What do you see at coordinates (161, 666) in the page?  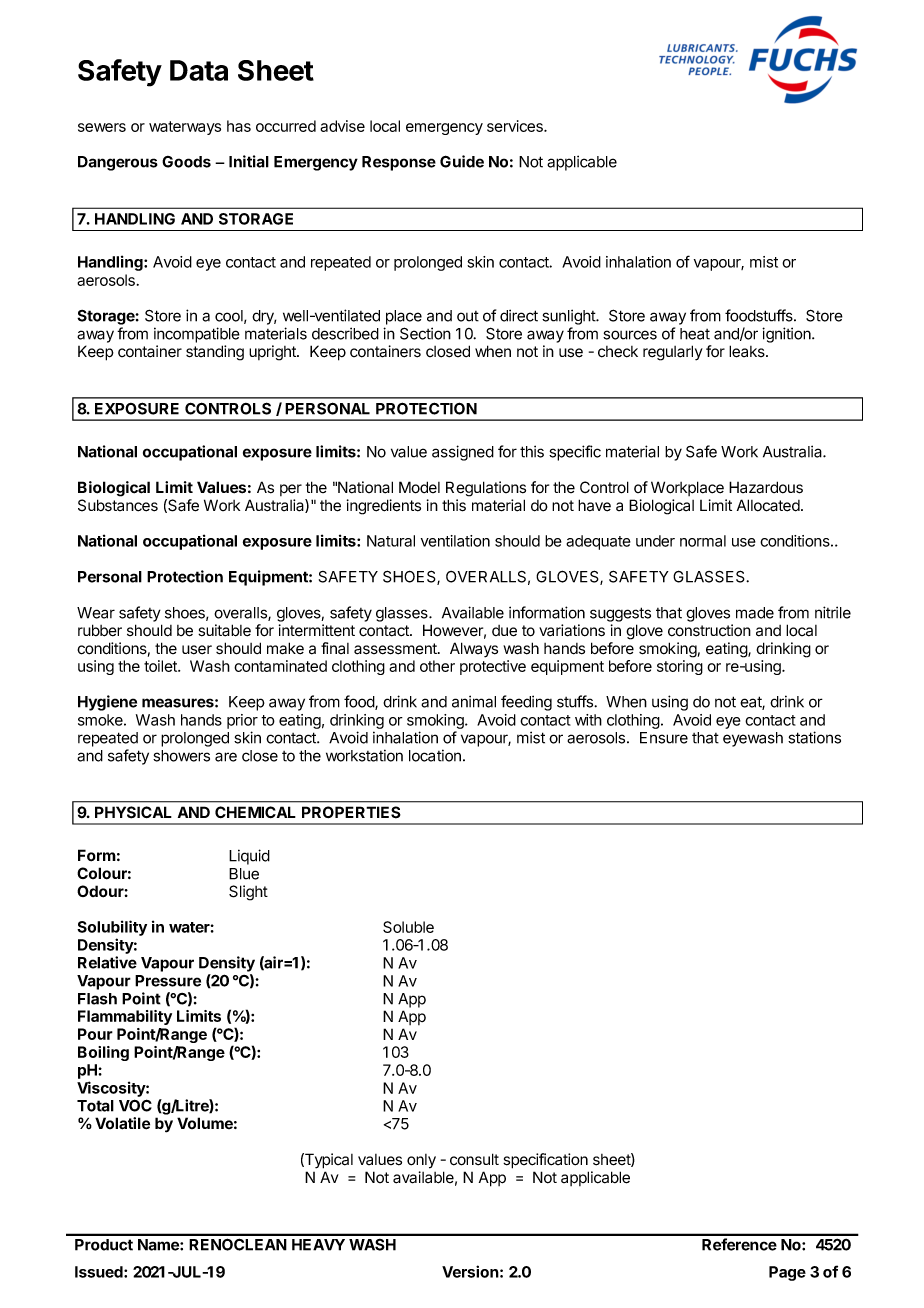 I see `toilet` at bounding box center [161, 666].
